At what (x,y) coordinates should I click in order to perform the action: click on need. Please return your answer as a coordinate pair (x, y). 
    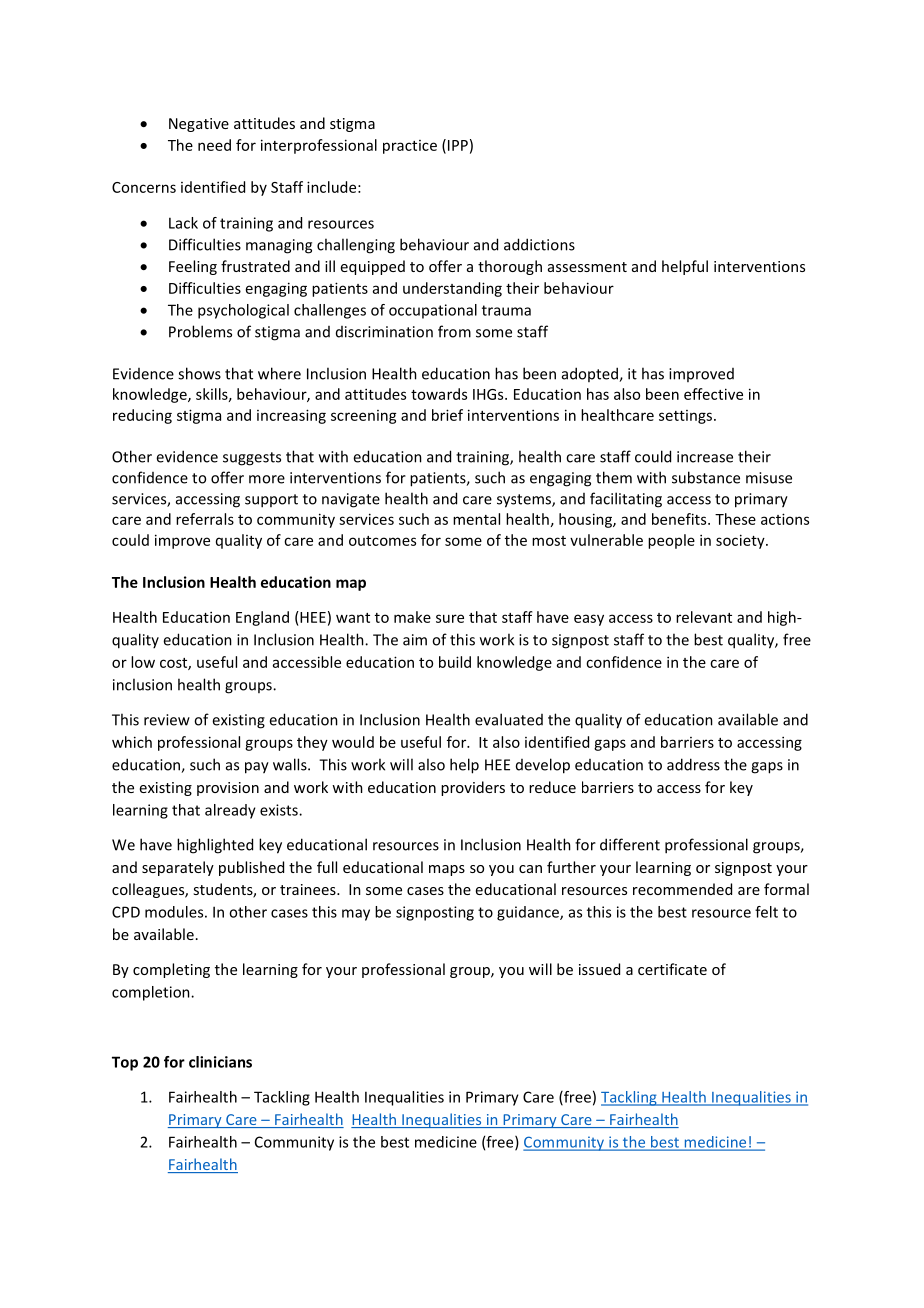
    Looking at the image, I should click on (214, 145).
